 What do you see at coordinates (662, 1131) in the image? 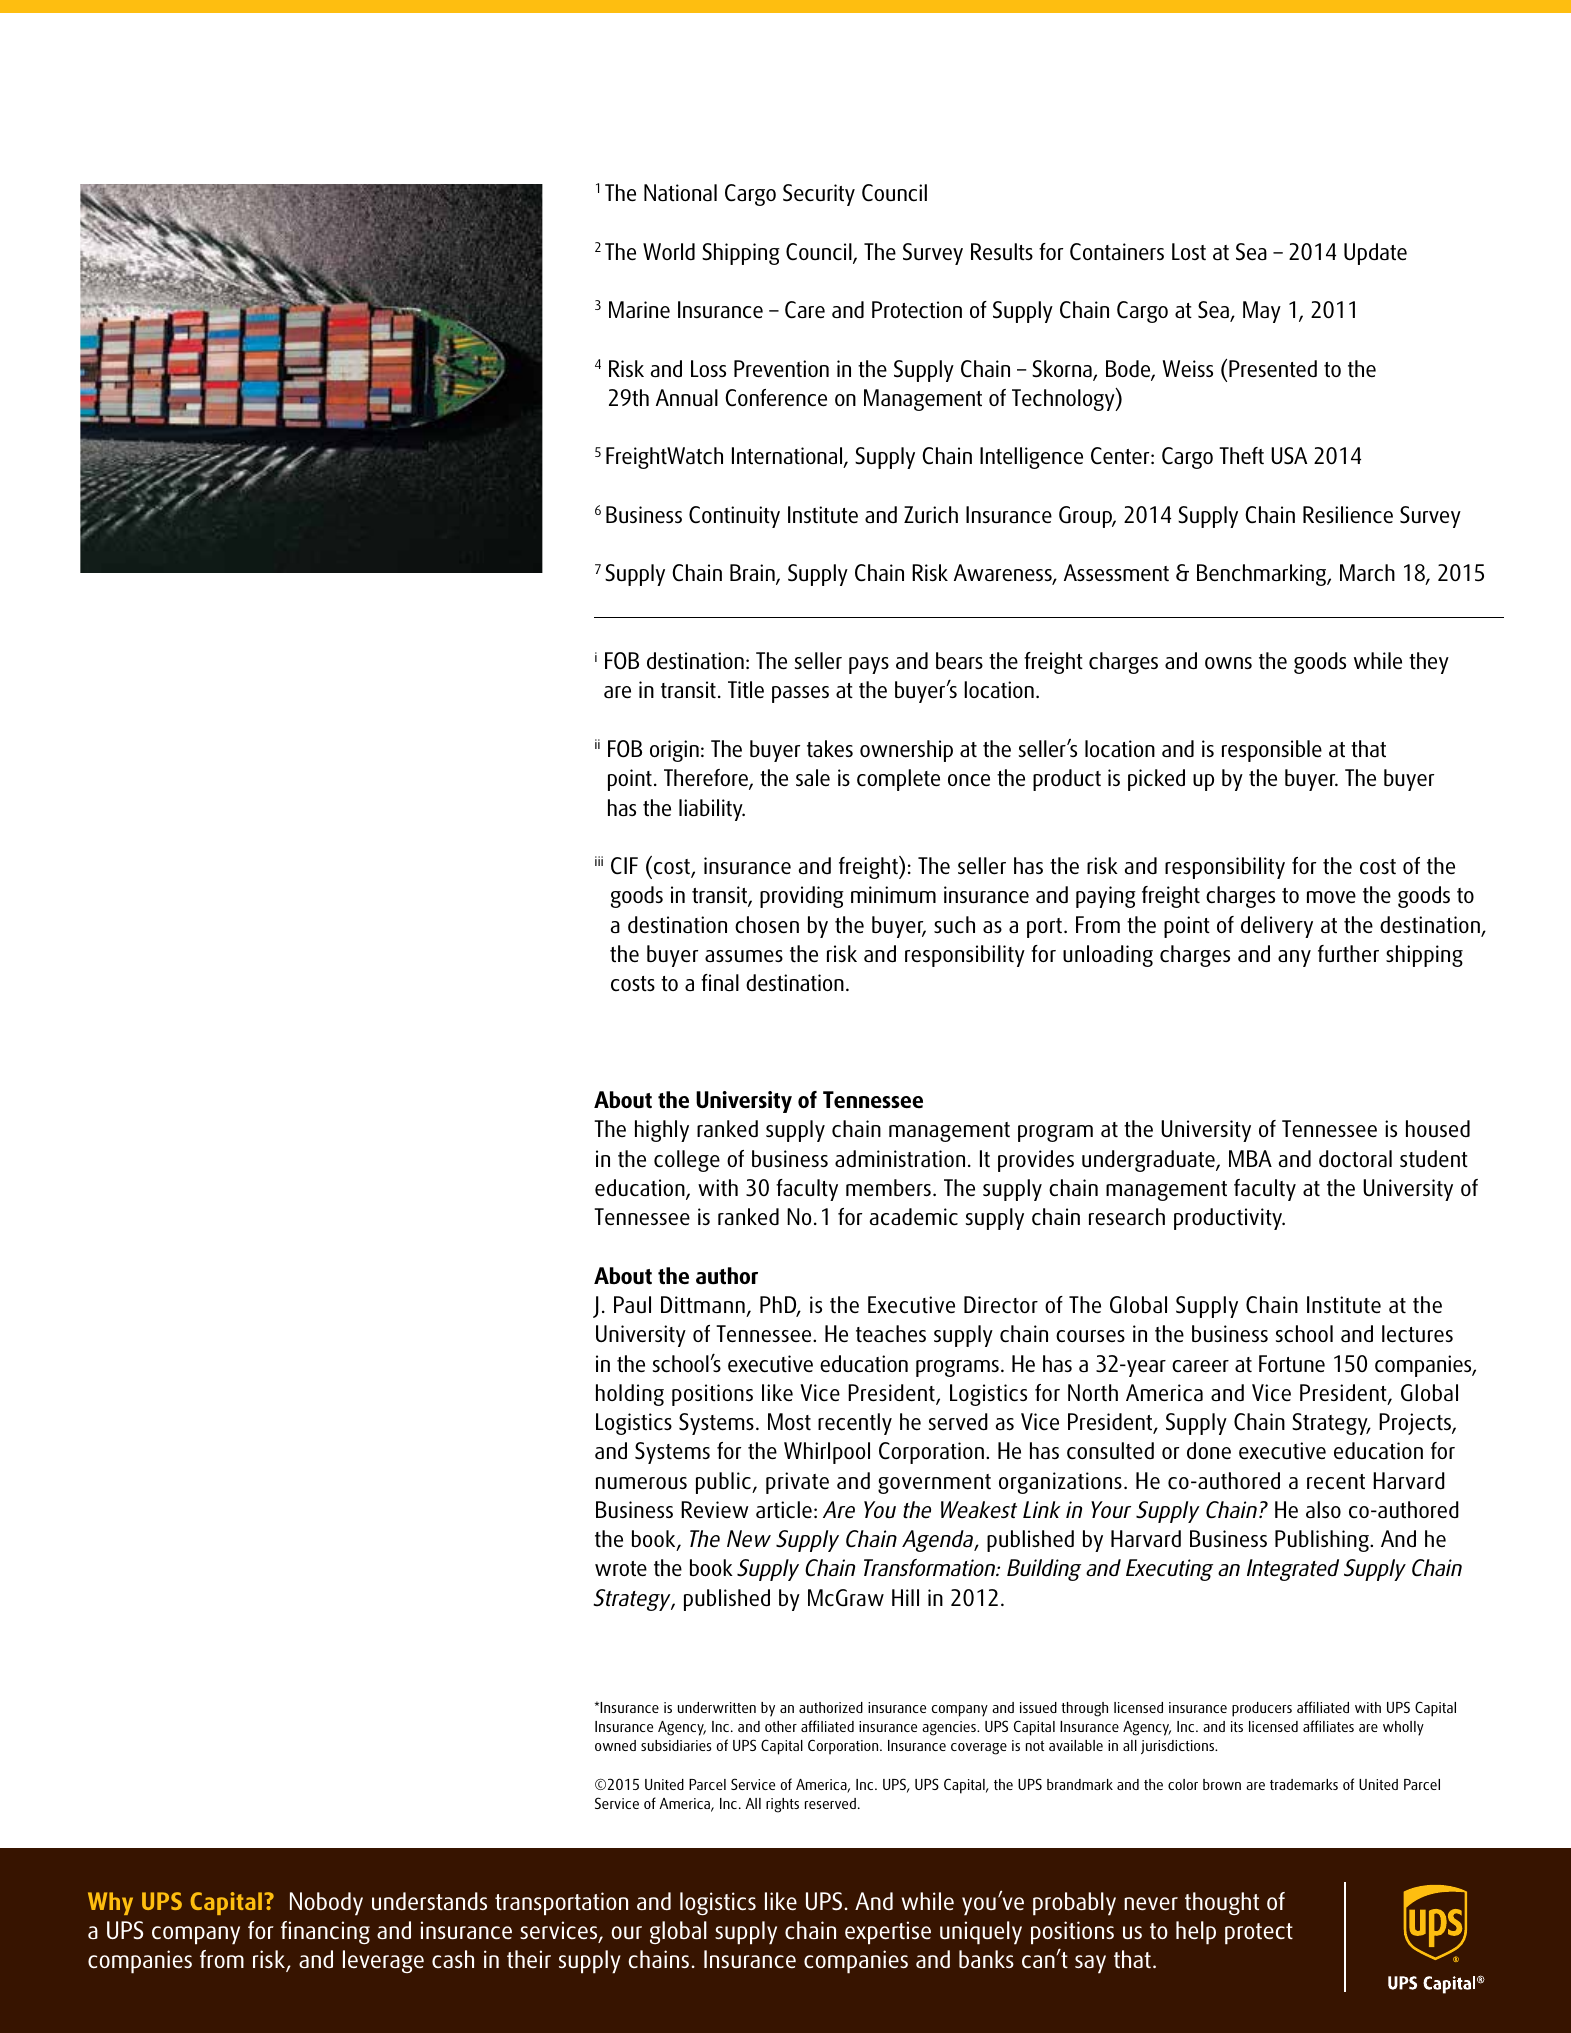
I see `highly` at bounding box center [662, 1131].
